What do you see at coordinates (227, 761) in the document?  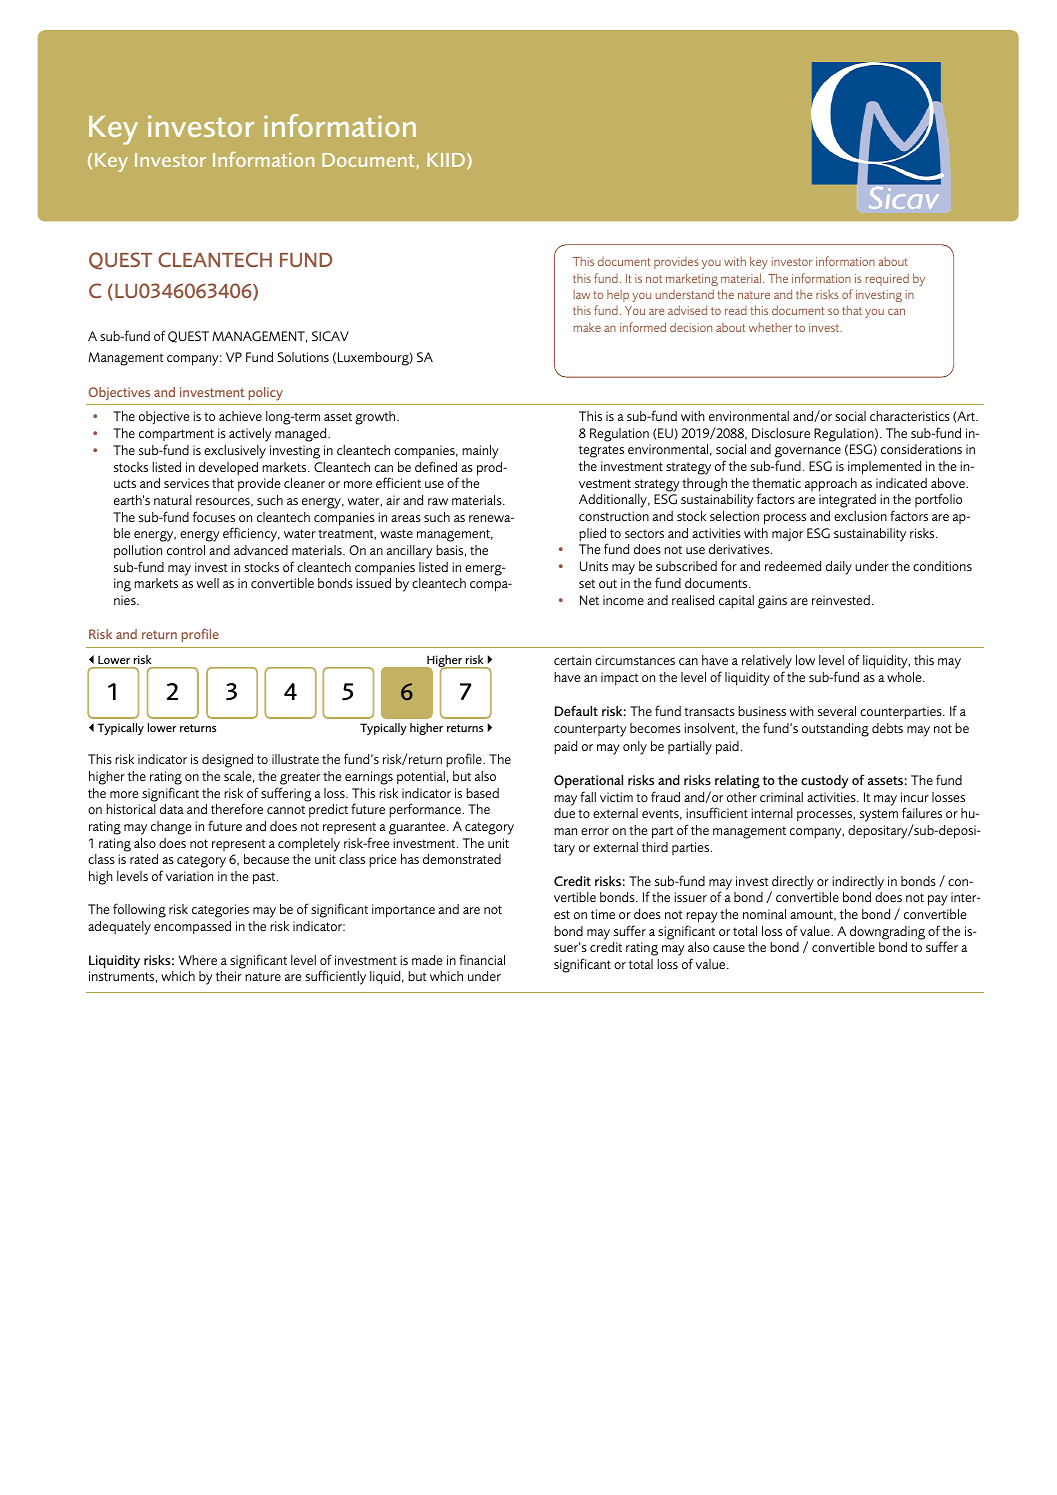 I see `designed` at bounding box center [227, 761].
